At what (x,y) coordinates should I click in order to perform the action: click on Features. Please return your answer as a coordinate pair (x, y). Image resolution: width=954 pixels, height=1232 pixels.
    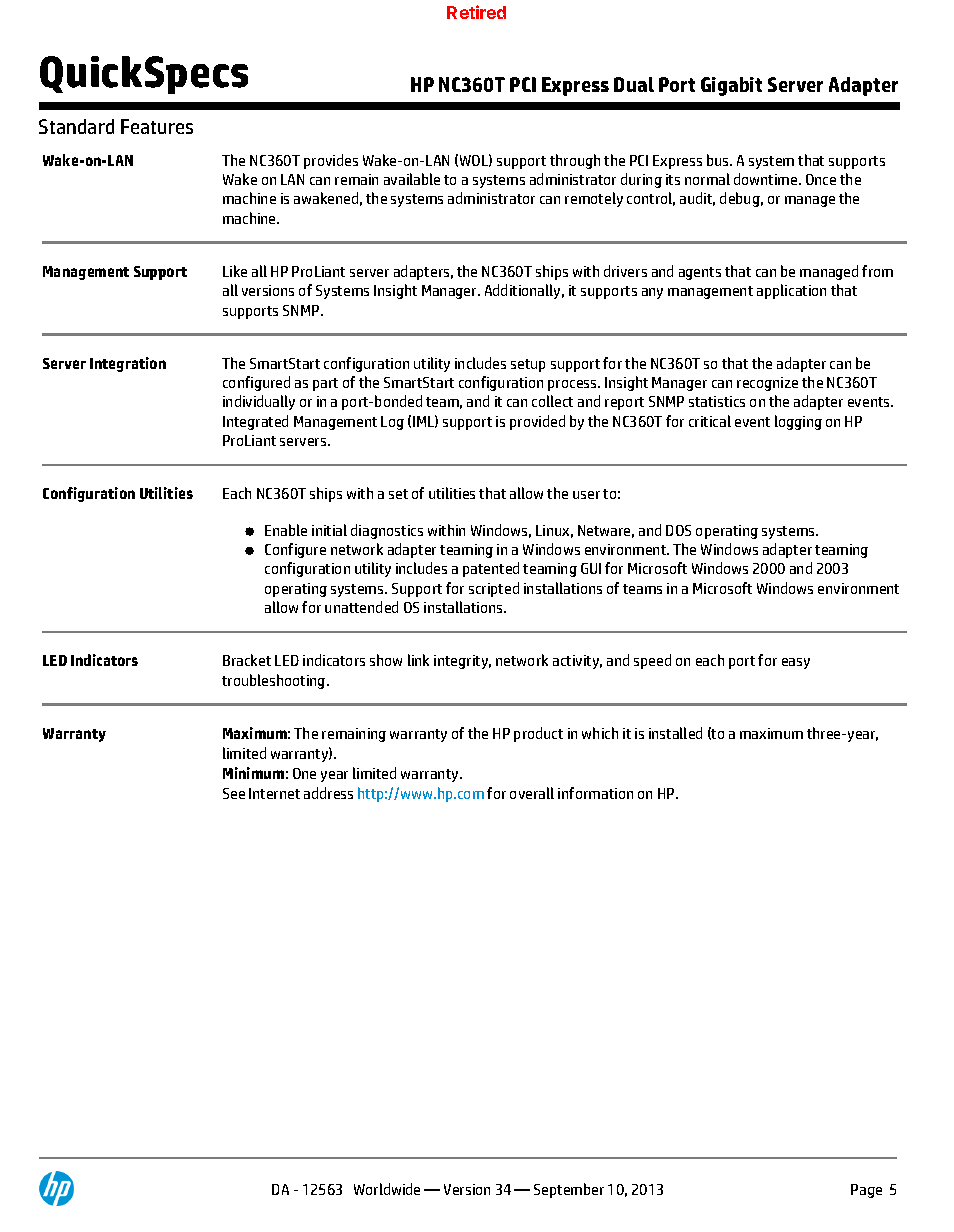
    Looking at the image, I should click on (157, 126).
